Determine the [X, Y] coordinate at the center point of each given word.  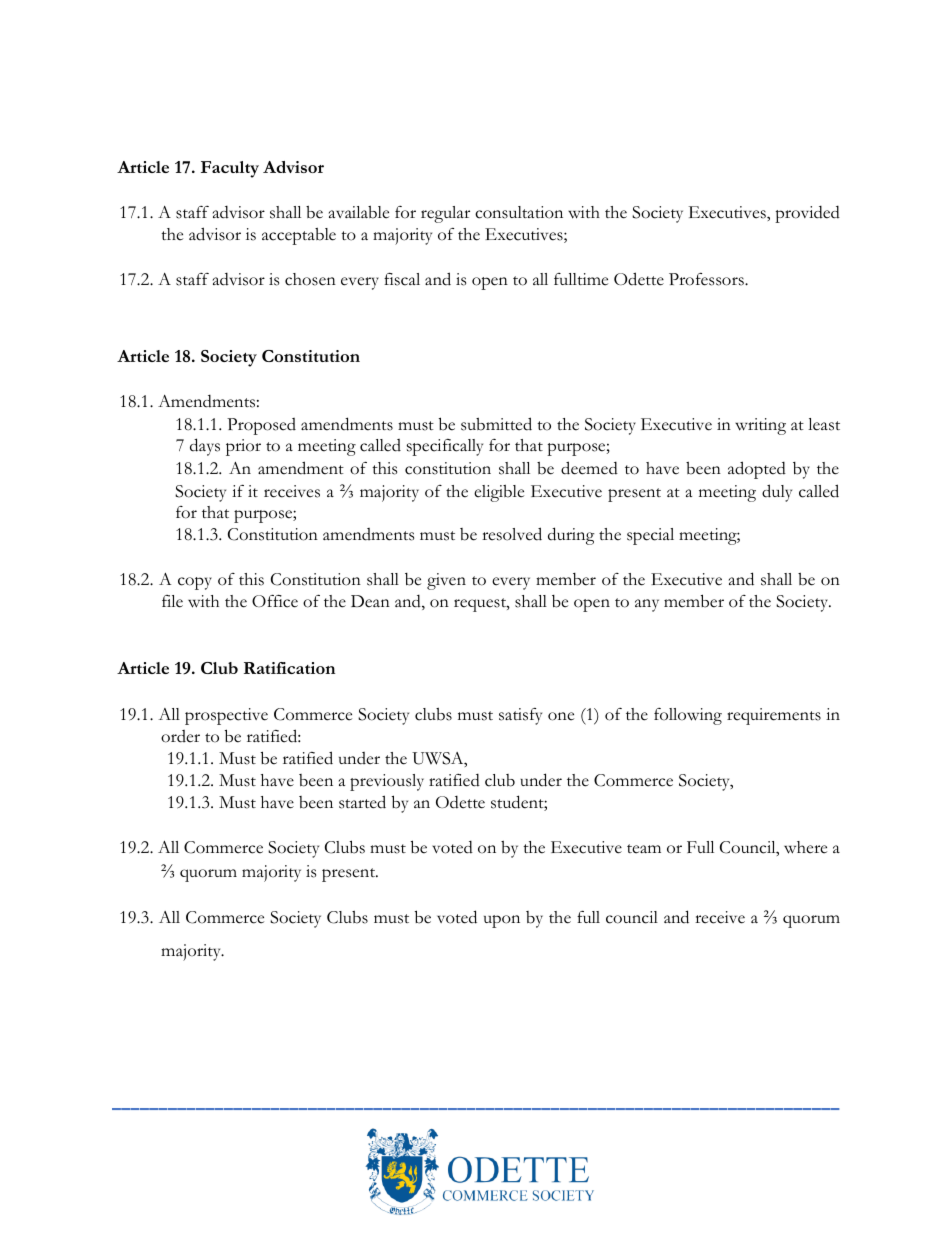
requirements [774, 716]
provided [807, 214]
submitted [496, 424]
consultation [519, 212]
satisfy [520, 716]
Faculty [230, 169]
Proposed [261, 426]
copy [195, 583]
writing [760, 426]
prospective [226, 716]
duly [777, 493]
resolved [512, 534]
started [362, 802]
